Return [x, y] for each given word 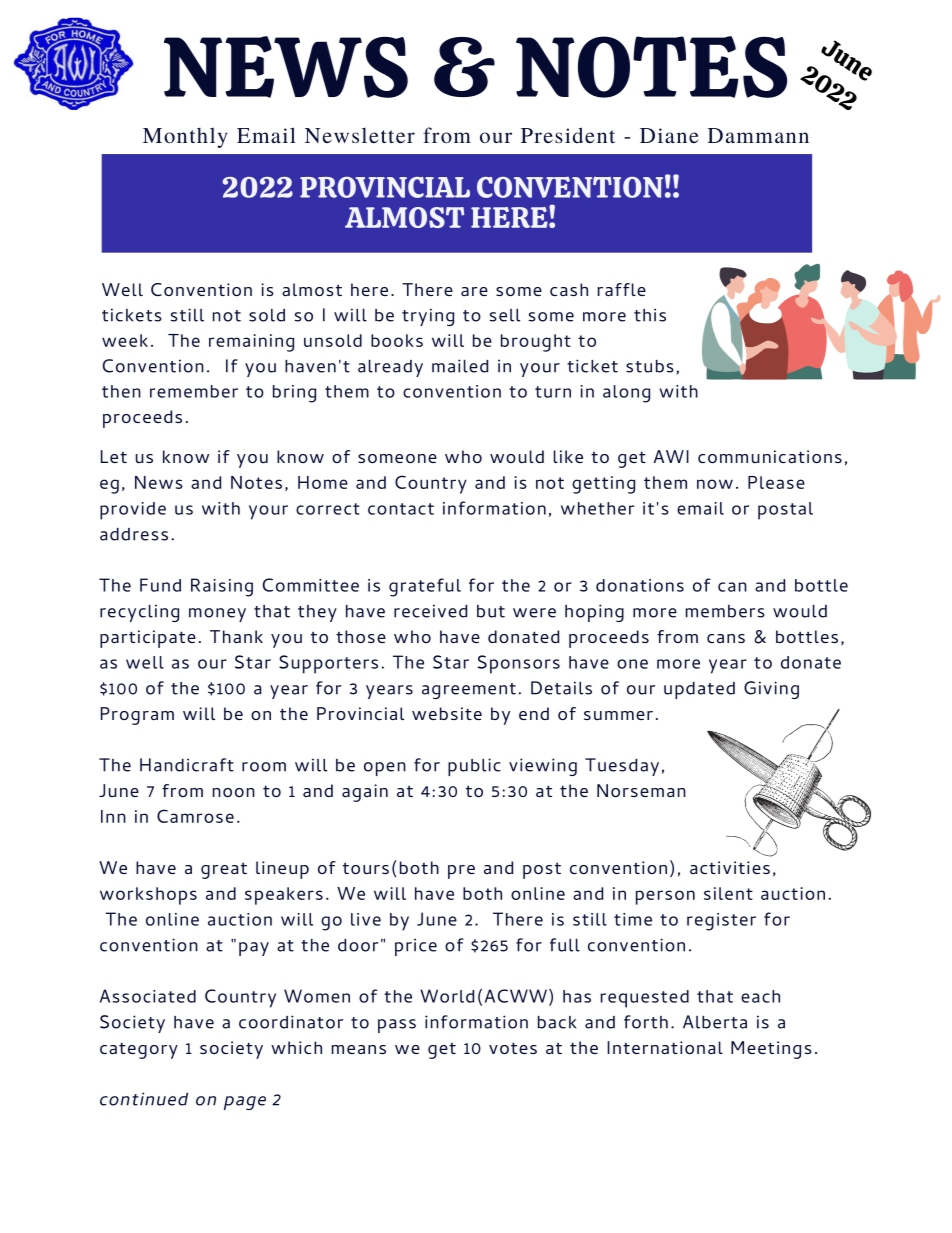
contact [401, 509]
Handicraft [187, 765]
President [568, 135]
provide [133, 511]
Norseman [641, 790]
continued [144, 1099]
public [474, 767]
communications [770, 456]
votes [513, 1048]
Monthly [185, 137]
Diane [669, 135]
